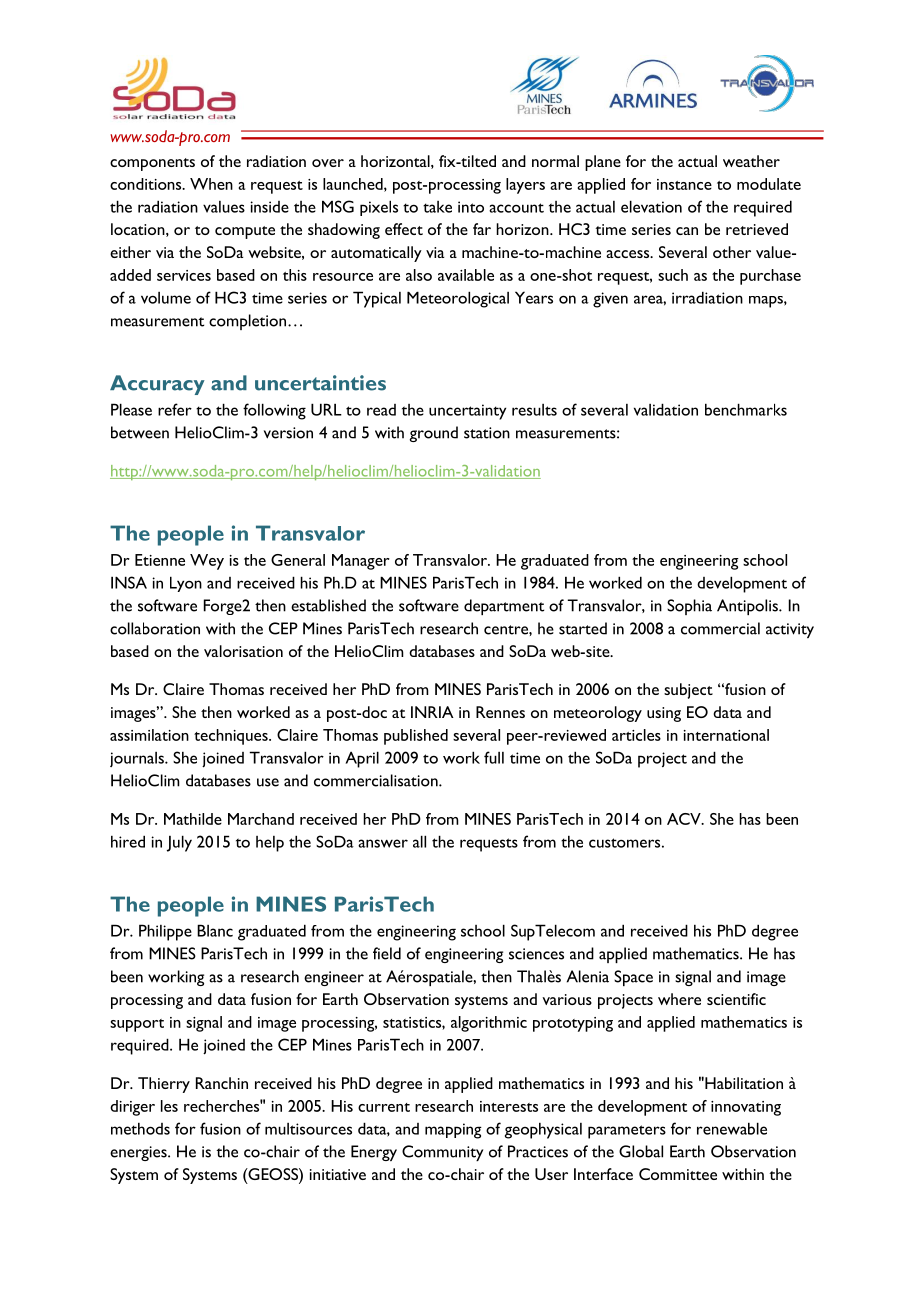 The image size is (924, 1308). Describe the element at coordinates (432, 712) in the image. I see `INRIA` at that location.
